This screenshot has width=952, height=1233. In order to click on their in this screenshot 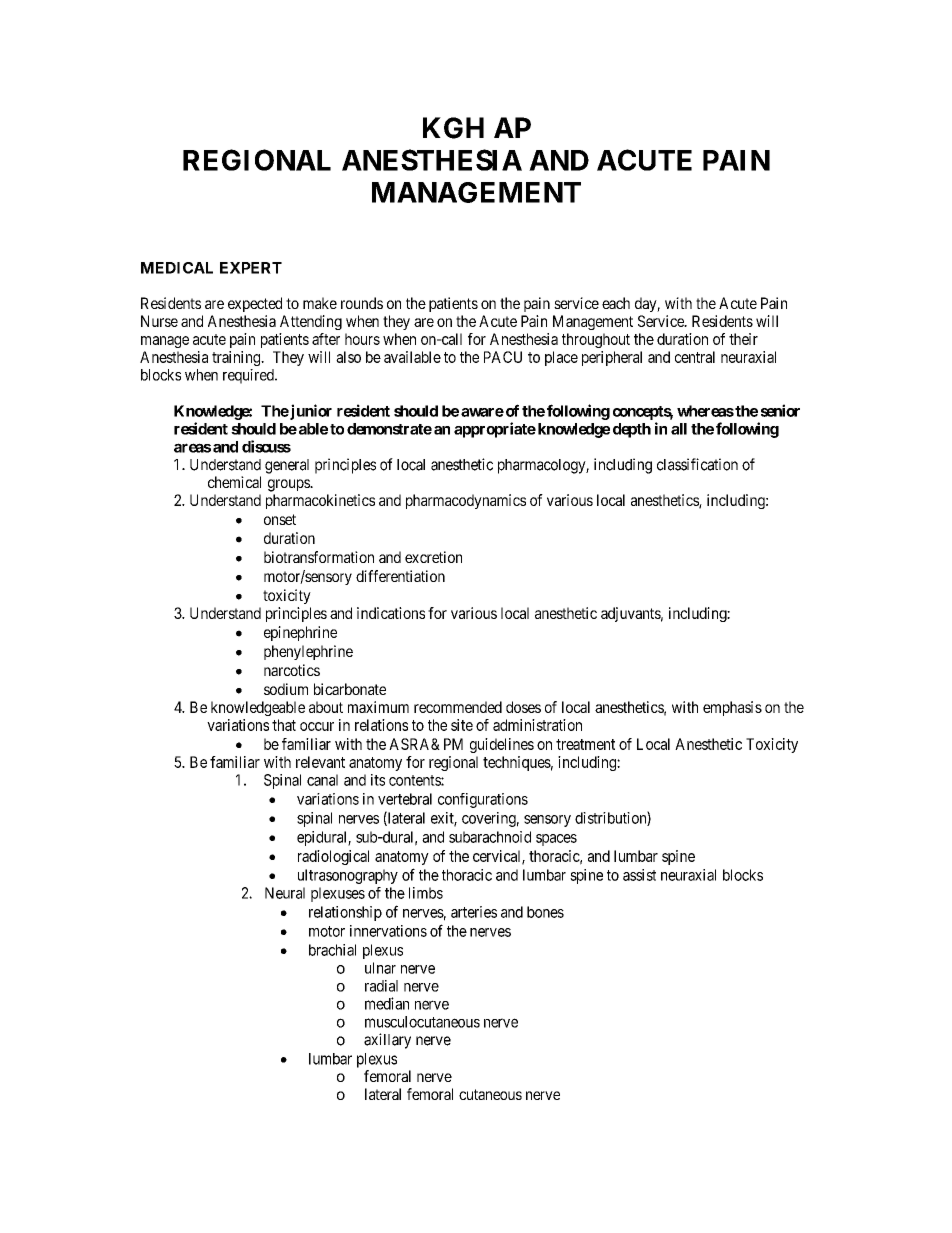, I will do `click(743, 339)`.
